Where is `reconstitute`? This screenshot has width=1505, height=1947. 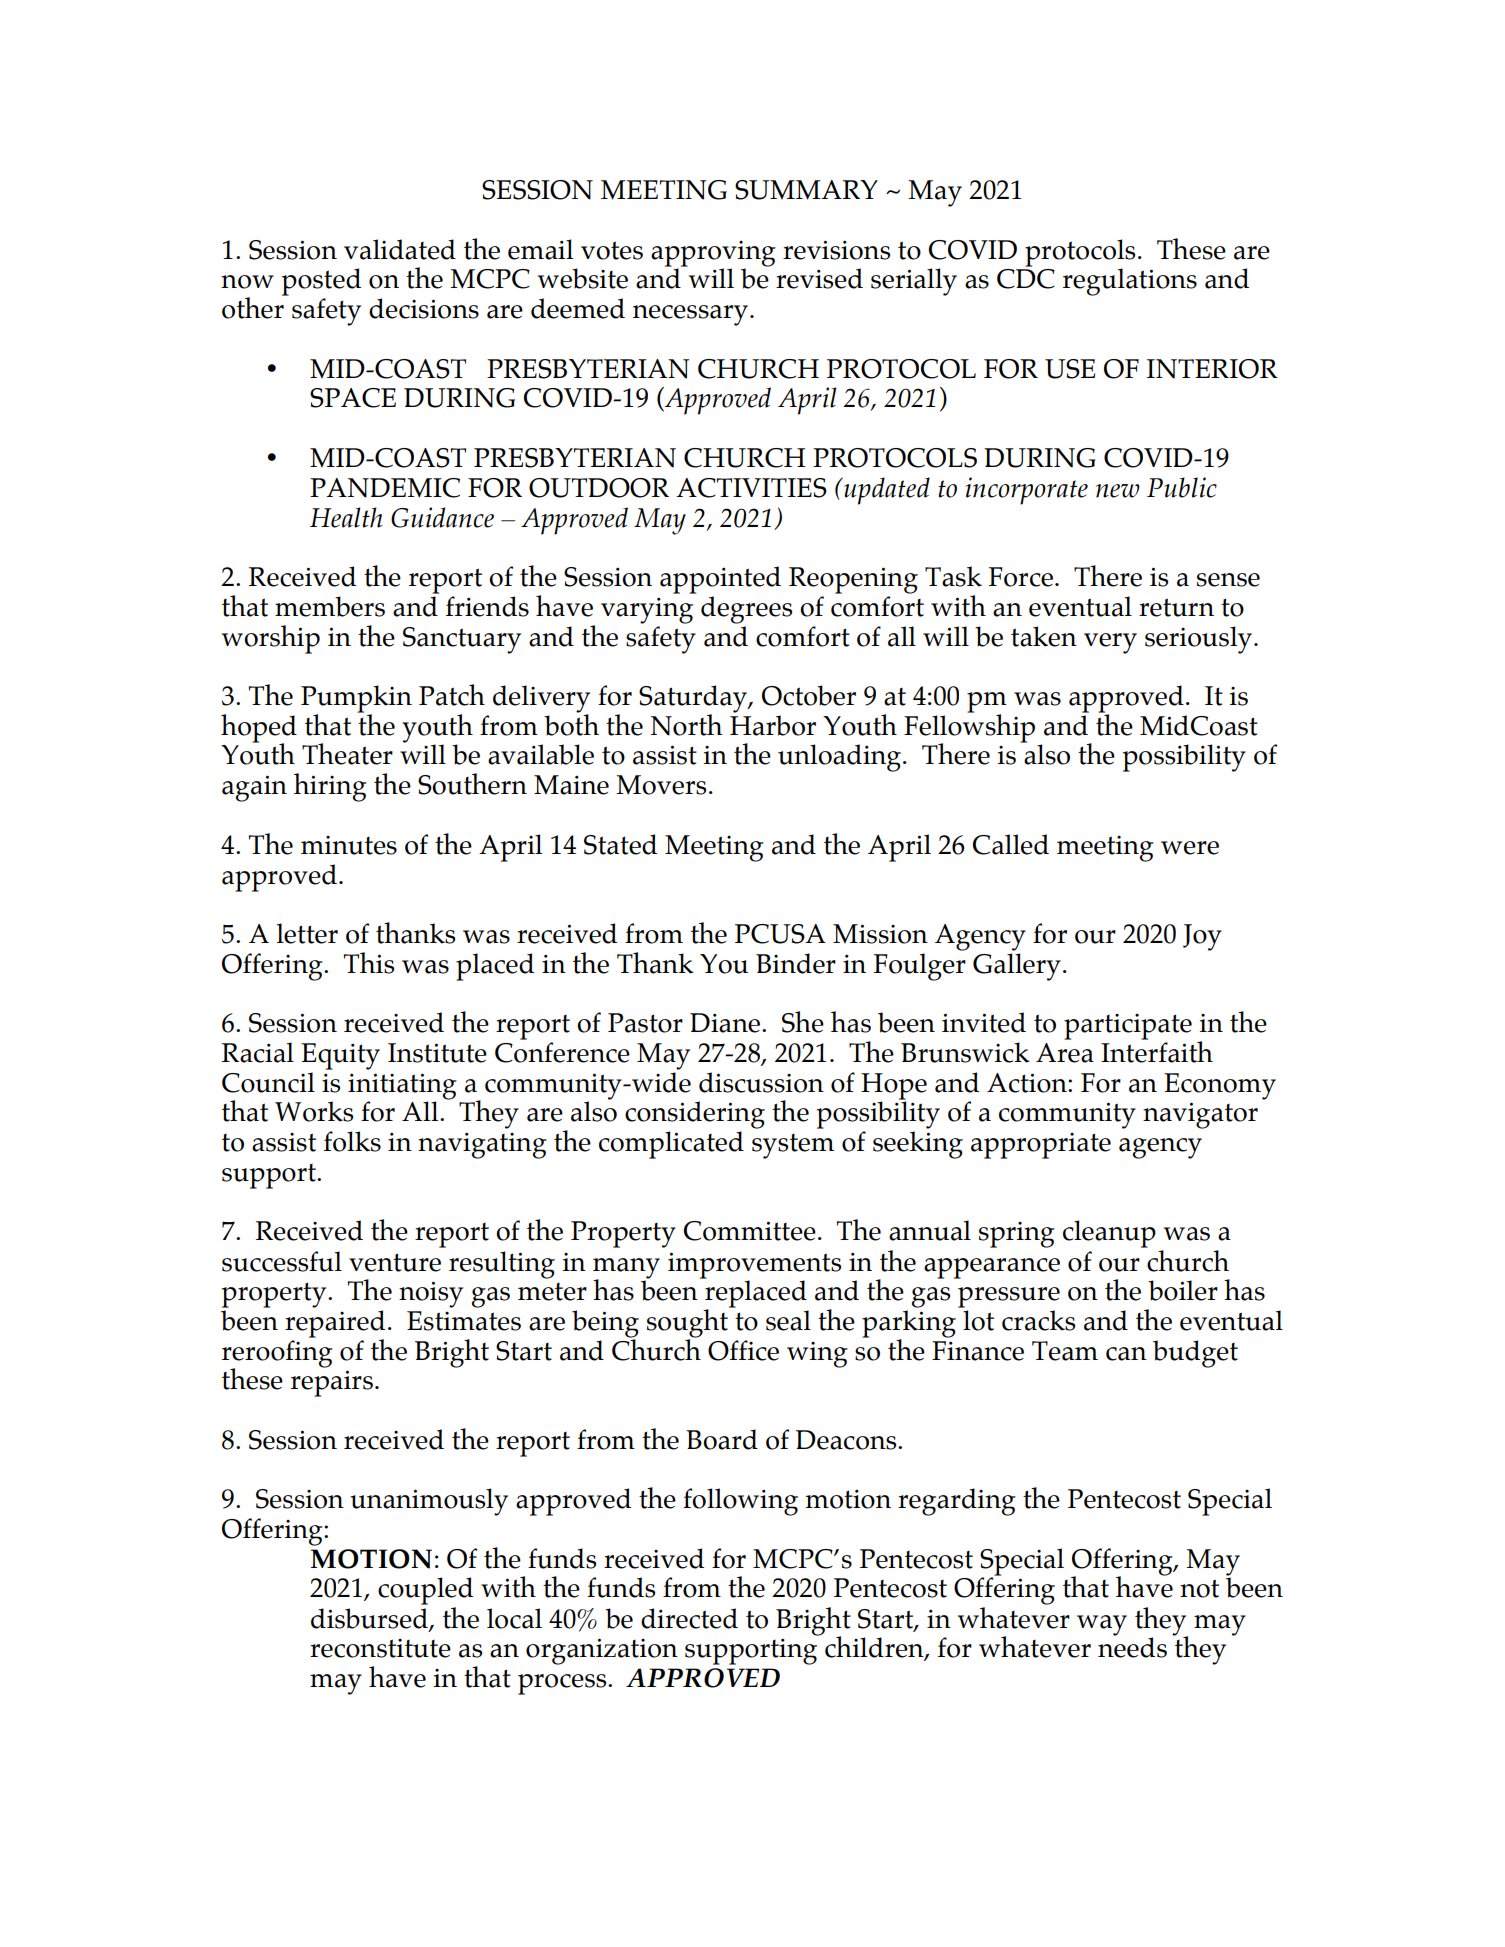 reconstitute is located at coordinates (380, 1648).
